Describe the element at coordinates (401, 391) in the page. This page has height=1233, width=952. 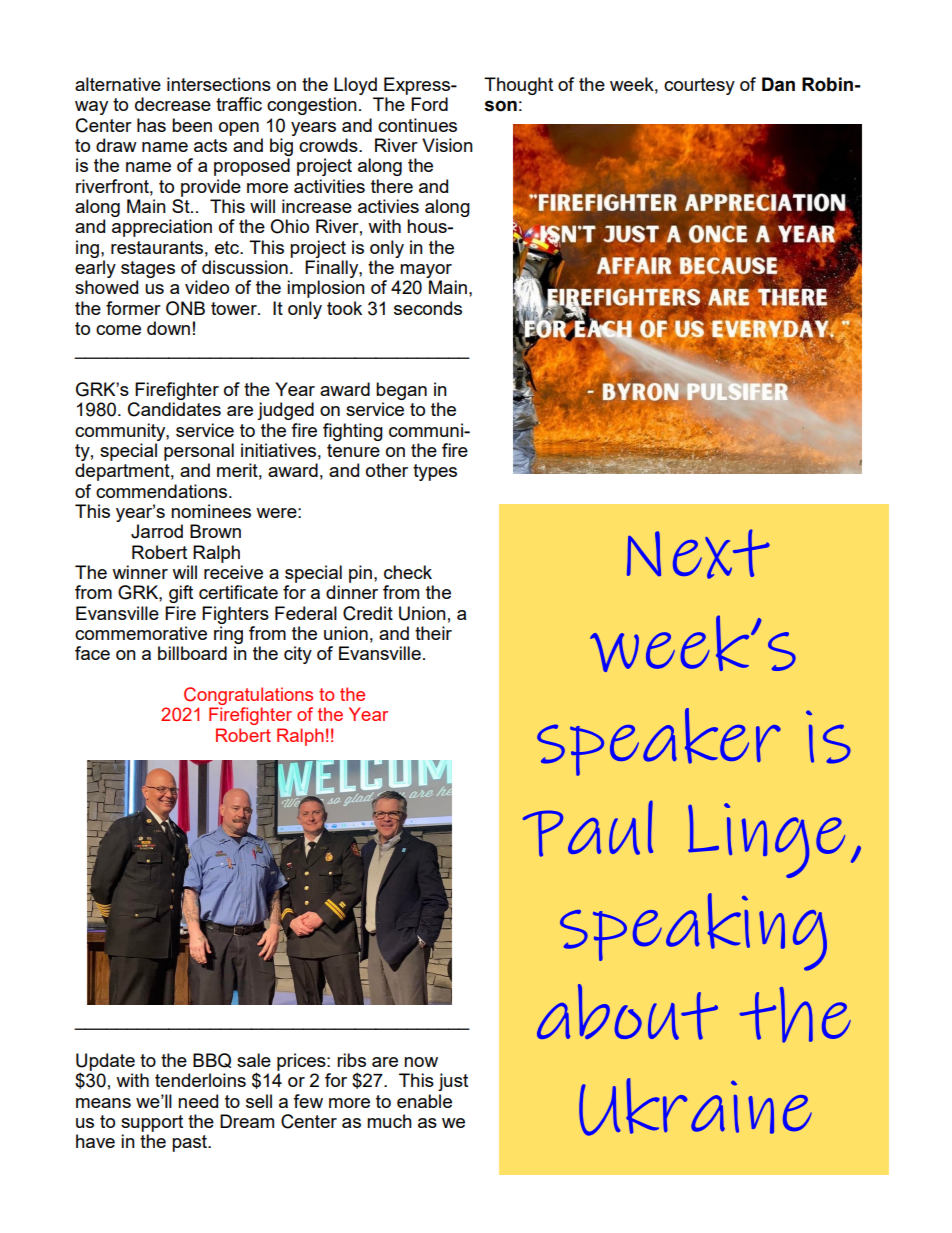
I see `began` at that location.
